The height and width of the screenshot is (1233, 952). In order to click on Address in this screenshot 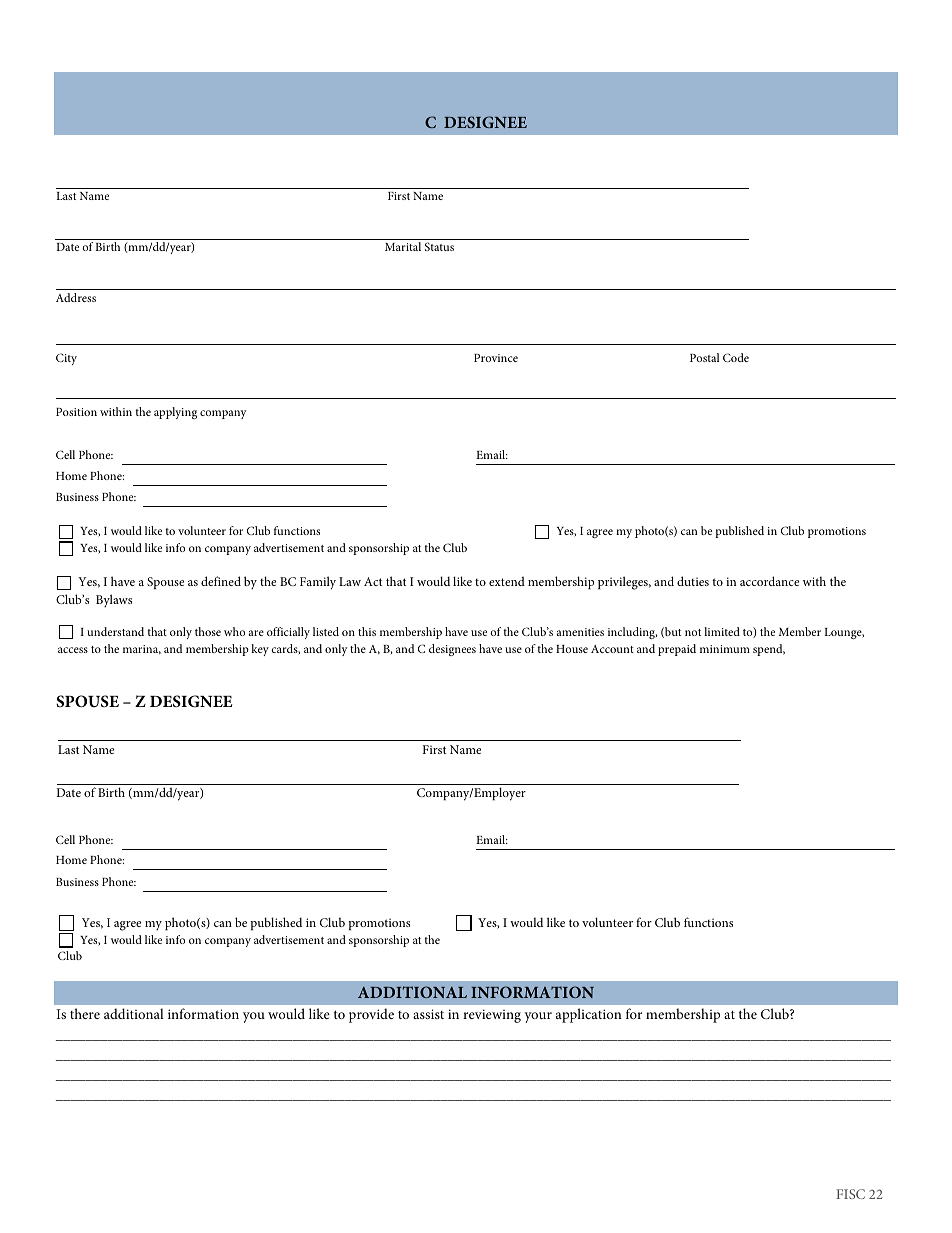, I will do `click(76, 297)`.
